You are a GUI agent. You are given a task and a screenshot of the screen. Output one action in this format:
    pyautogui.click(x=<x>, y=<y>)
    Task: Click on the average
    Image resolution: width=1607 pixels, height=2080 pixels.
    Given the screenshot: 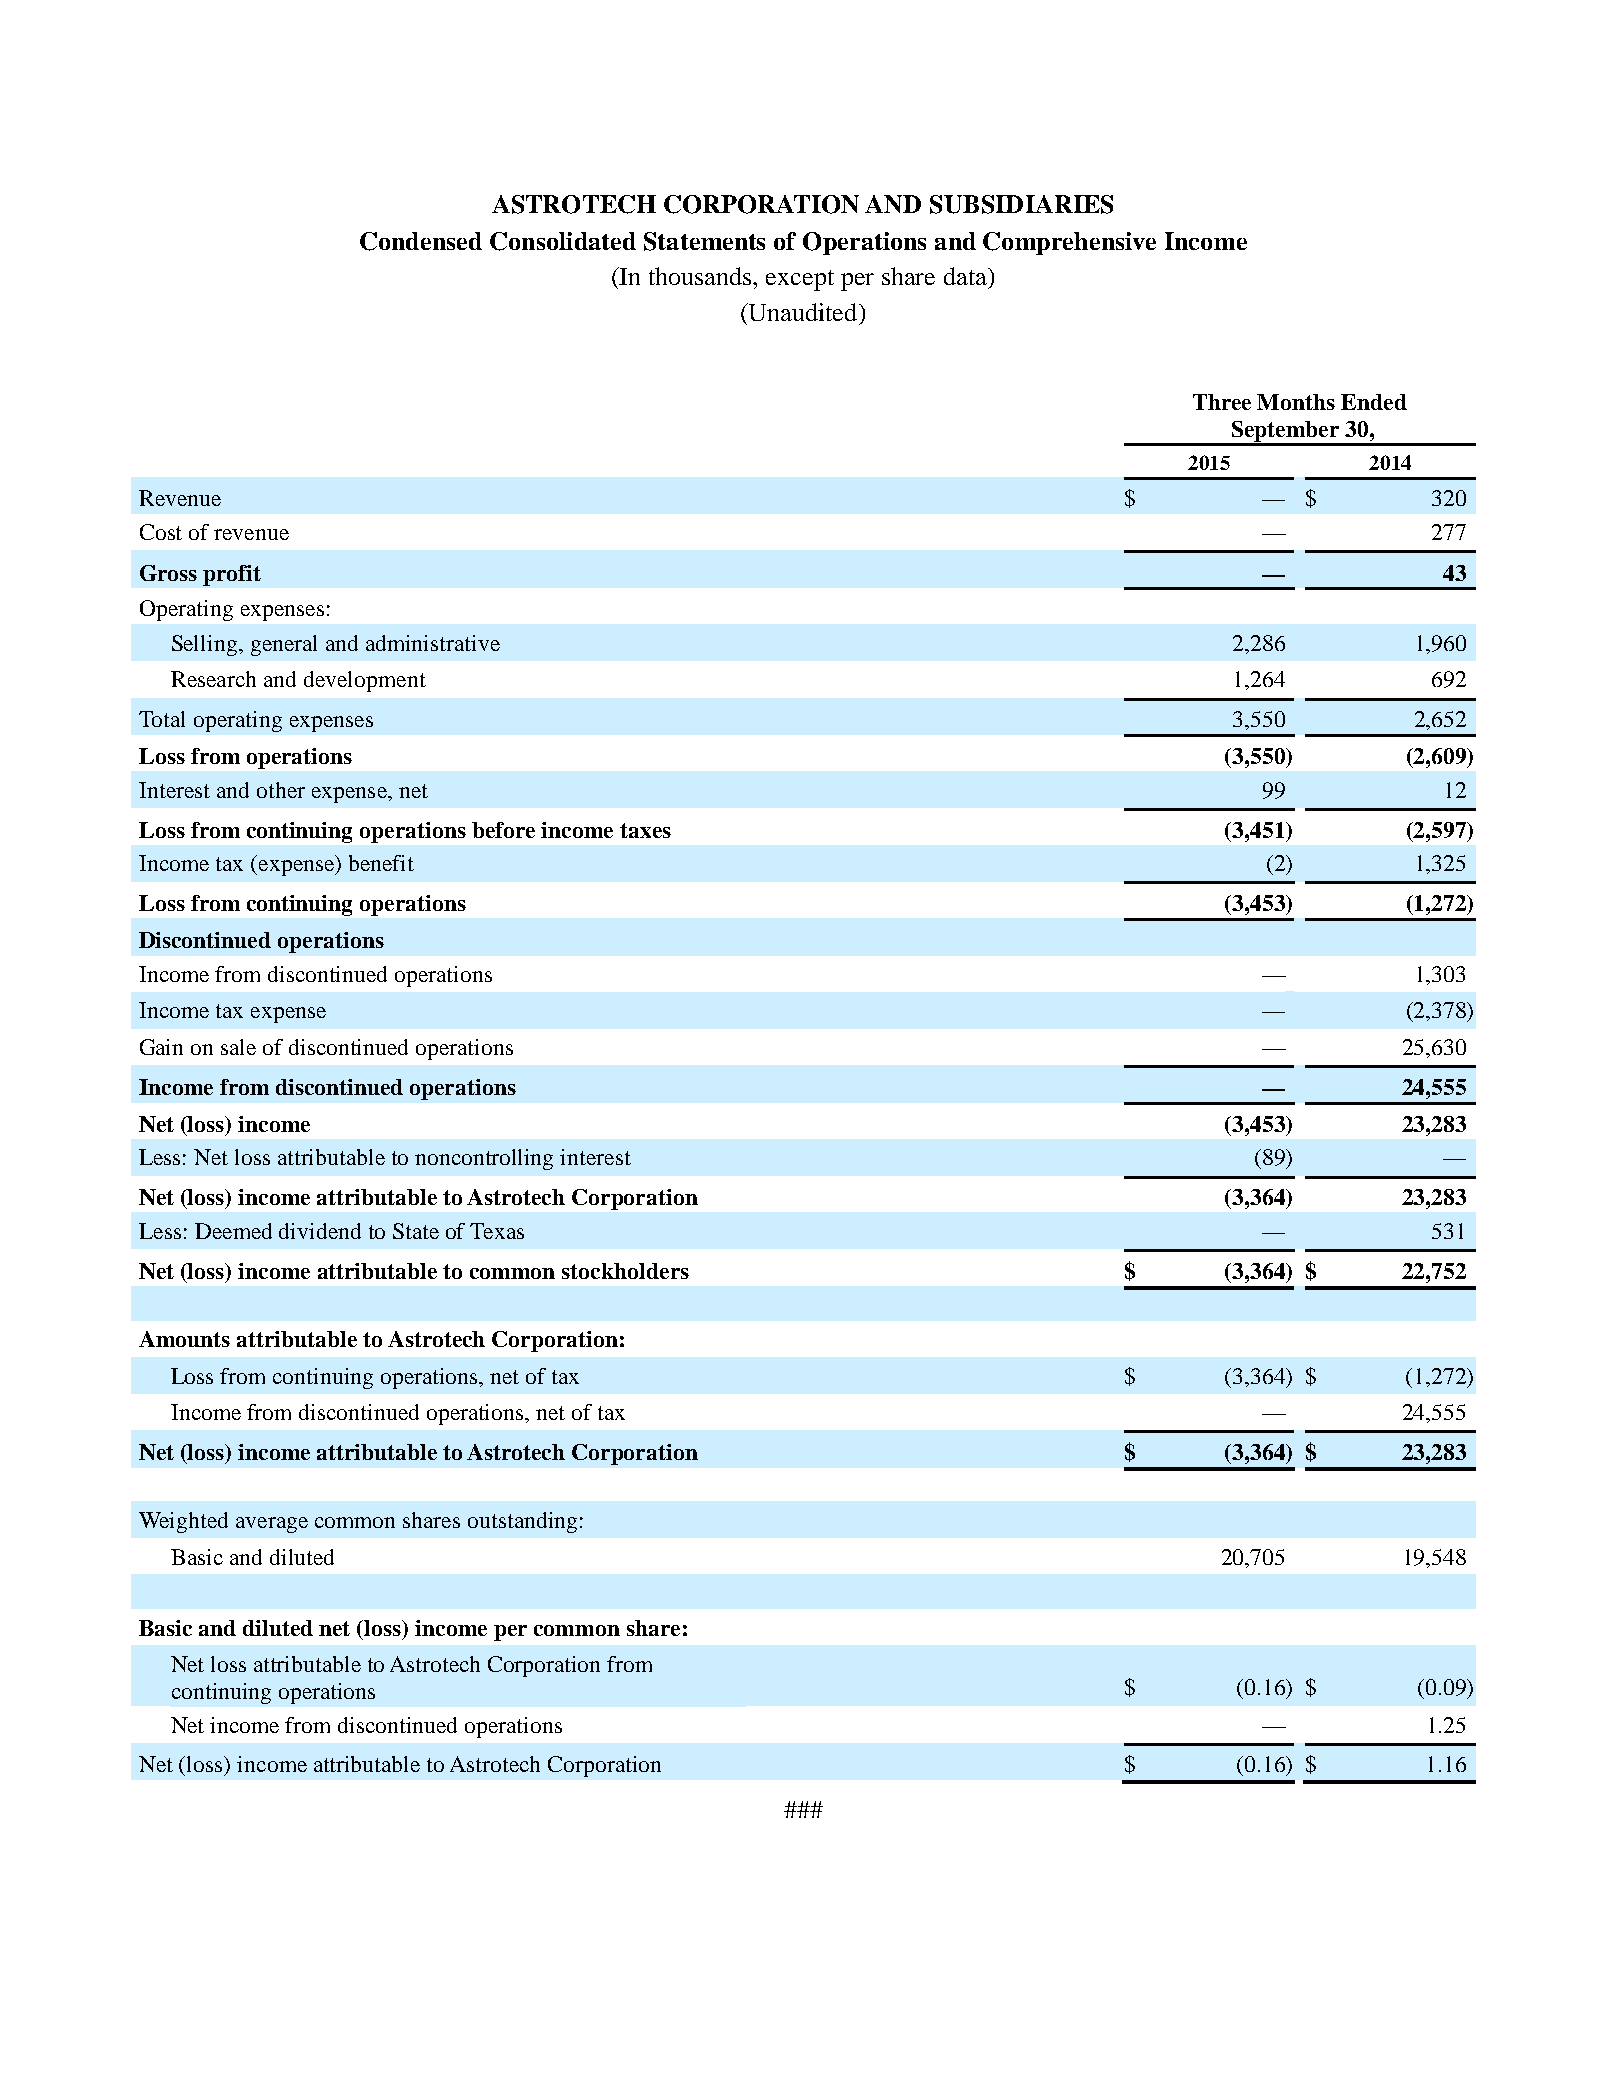 What is the action you would take?
    pyautogui.click(x=272, y=1525)
